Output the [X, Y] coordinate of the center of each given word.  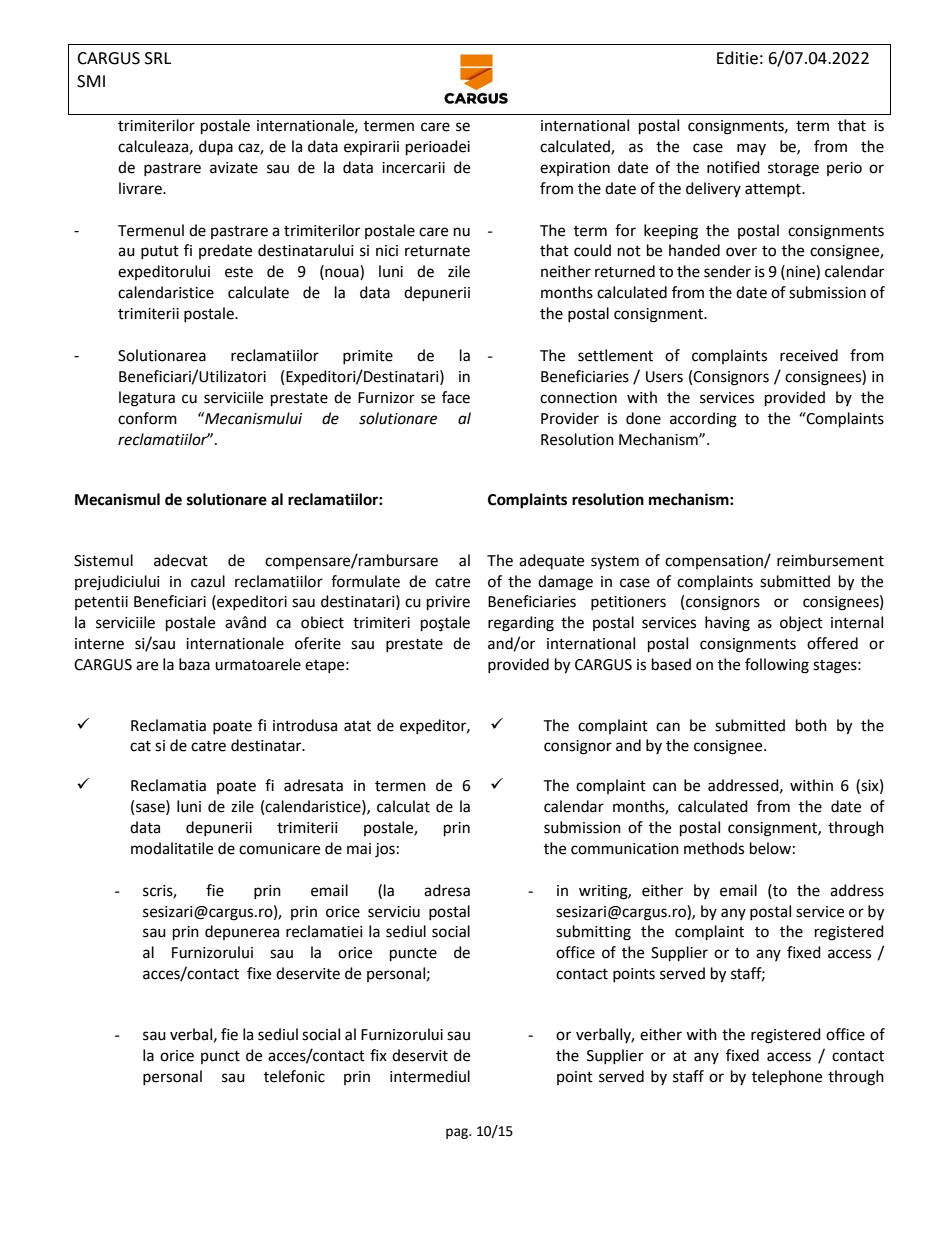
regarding [521, 624]
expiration [575, 169]
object [801, 623]
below [770, 848]
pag [458, 1133]
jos [385, 850]
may [751, 149]
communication [625, 849]
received [809, 355]
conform [147, 418]
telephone [787, 1078]
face [456, 397]
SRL [158, 58]
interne [99, 644]
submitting [593, 933]
